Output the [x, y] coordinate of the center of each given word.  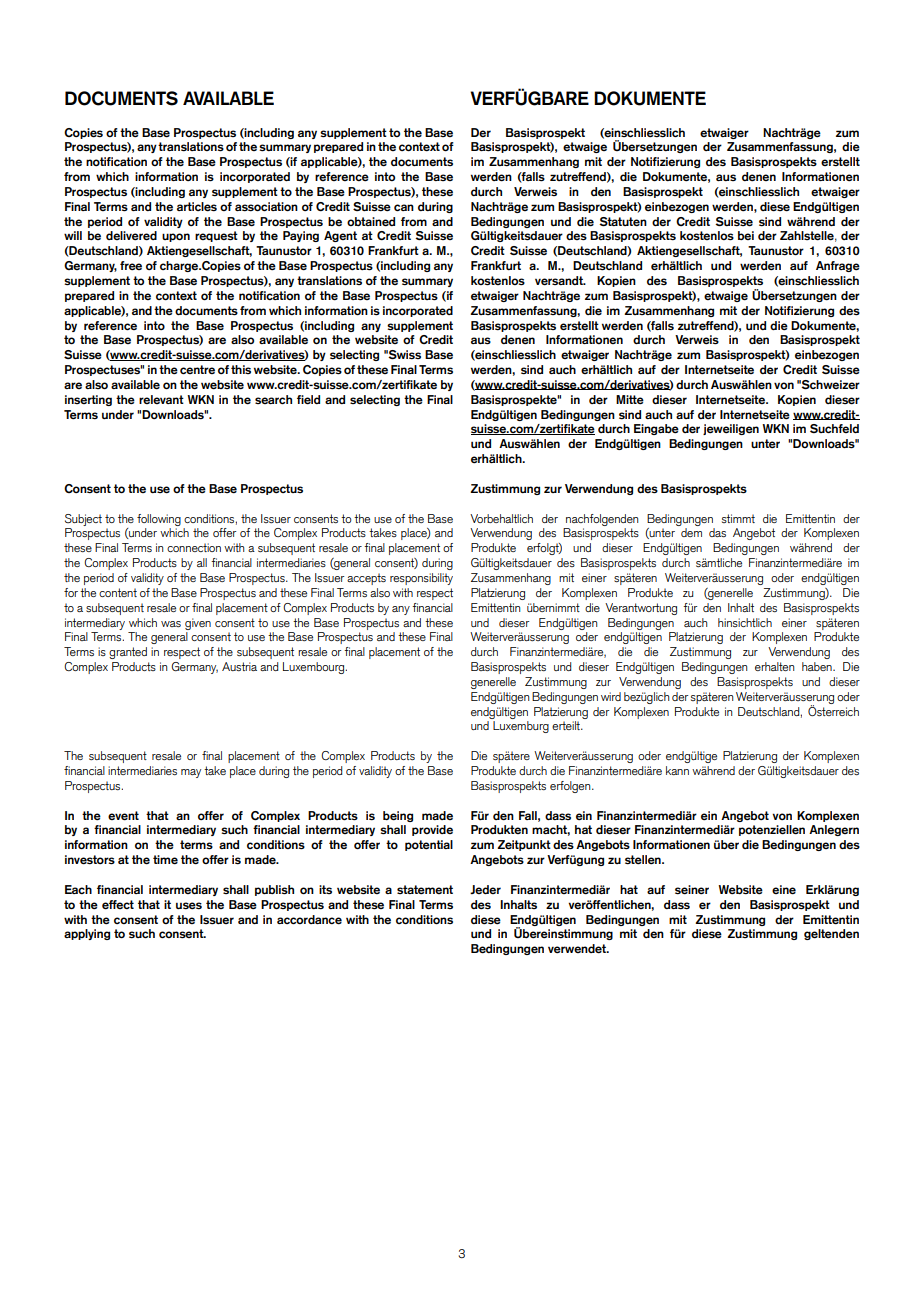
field [308, 400]
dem [691, 532]
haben [818, 666]
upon [176, 237]
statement [425, 889]
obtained [371, 222]
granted [128, 653]
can [404, 207]
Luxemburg [521, 727]
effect [118, 905]
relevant [161, 399]
